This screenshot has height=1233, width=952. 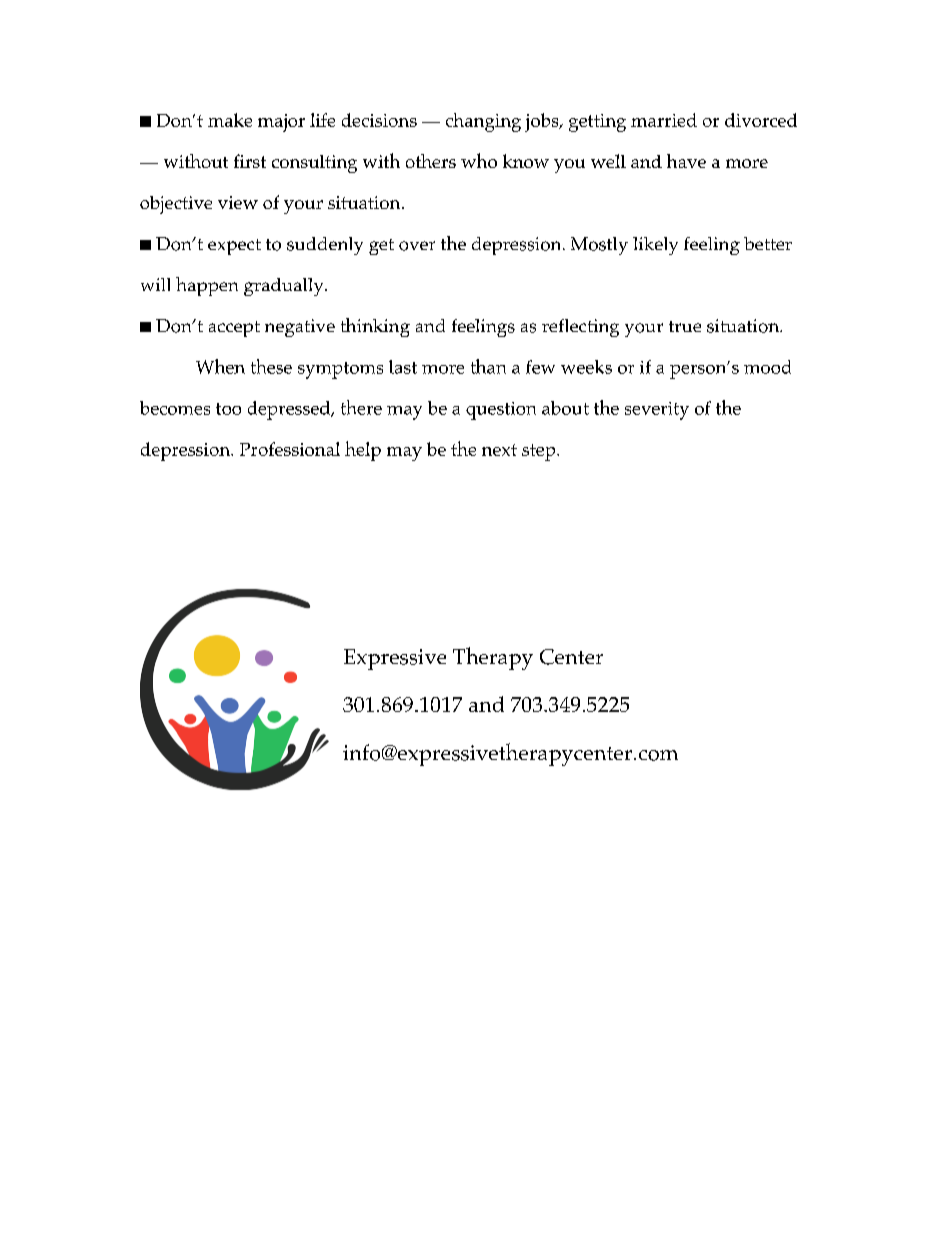 I want to click on make, so click(x=230, y=120).
